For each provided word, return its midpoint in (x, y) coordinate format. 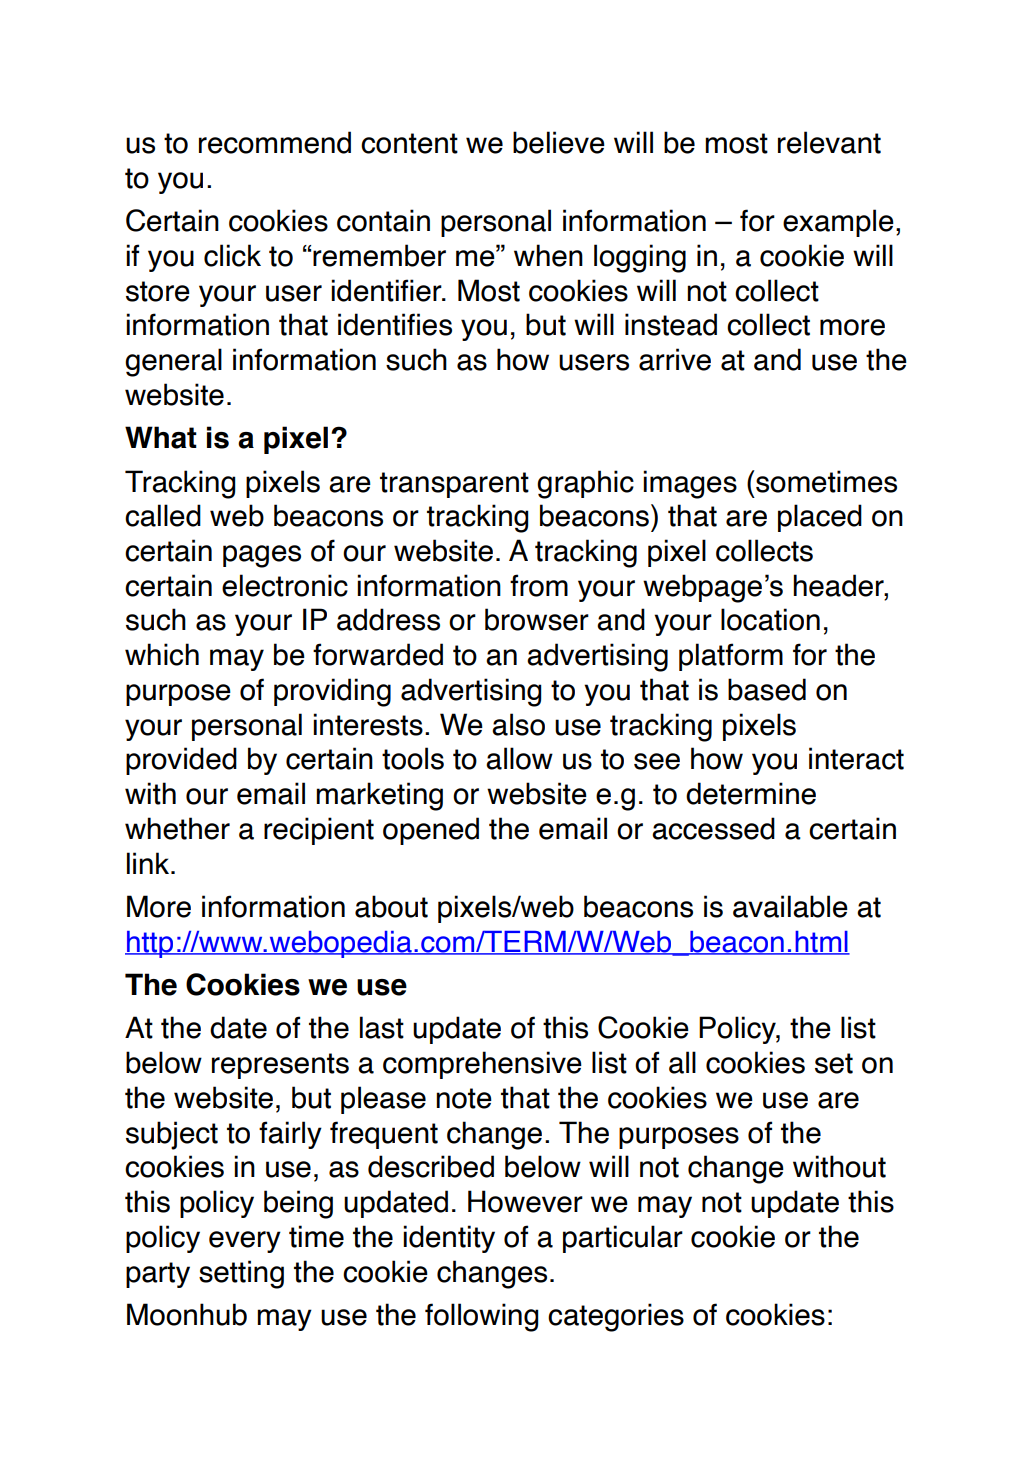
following (481, 1317)
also (518, 724)
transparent (454, 485)
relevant (829, 142)
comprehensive (482, 1065)
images (690, 484)
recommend (275, 142)
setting (241, 1274)
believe (559, 142)
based (767, 689)
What (161, 437)
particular (623, 1239)
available (790, 906)
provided (181, 761)
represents (280, 1066)
